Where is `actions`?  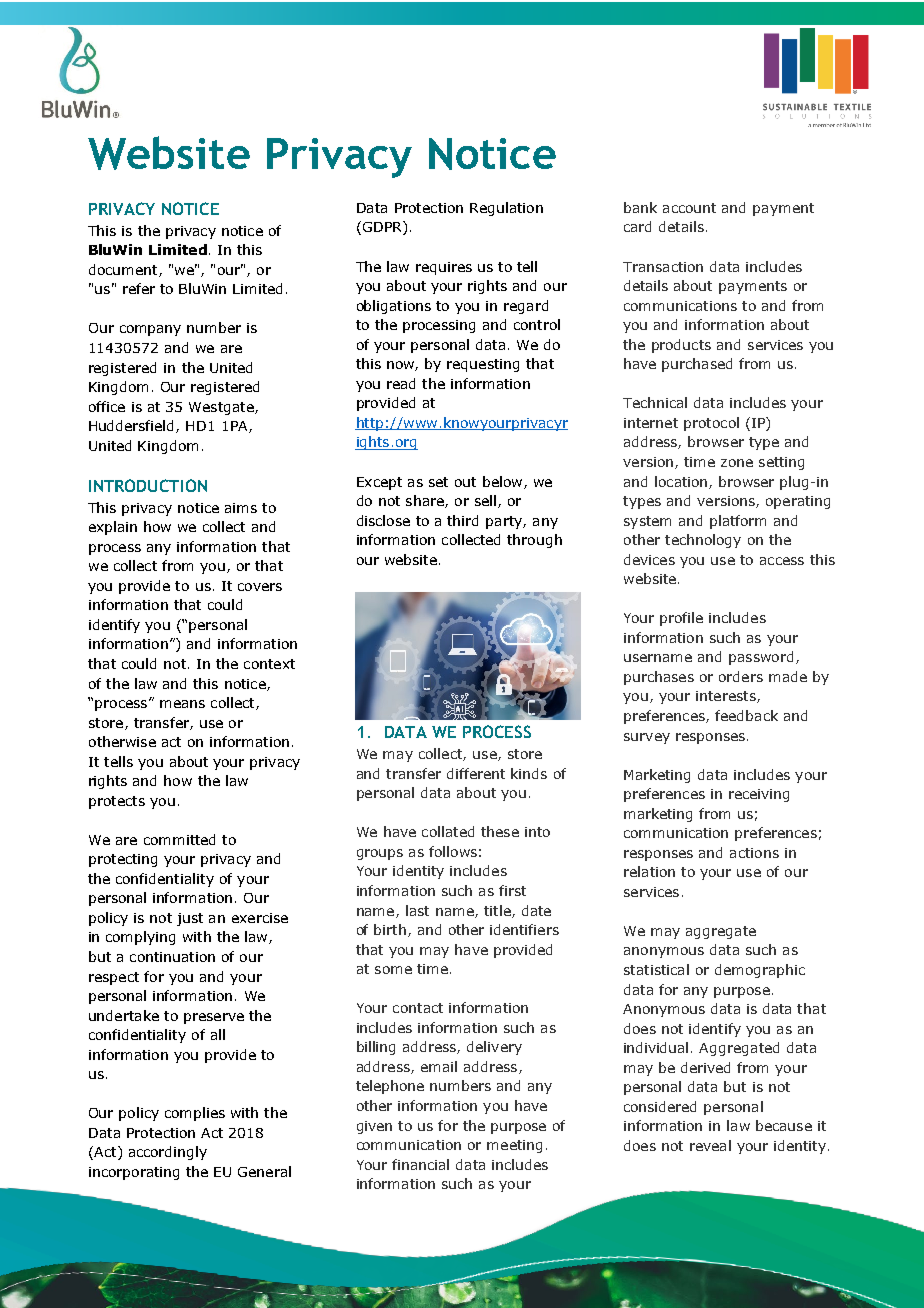
actions is located at coordinates (754, 853).
